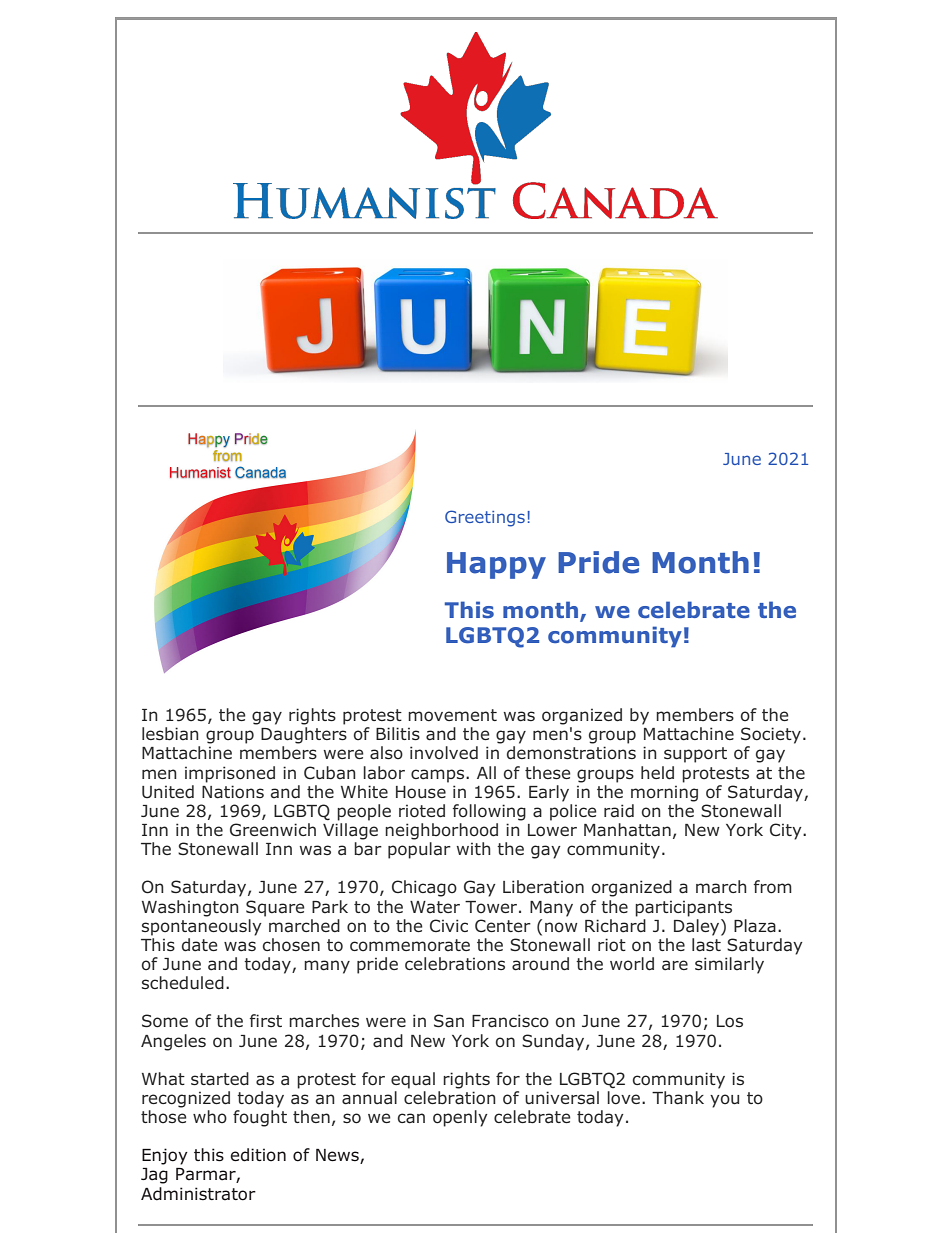 The width and height of the image is (952, 1233). I want to click on from, so click(773, 887).
